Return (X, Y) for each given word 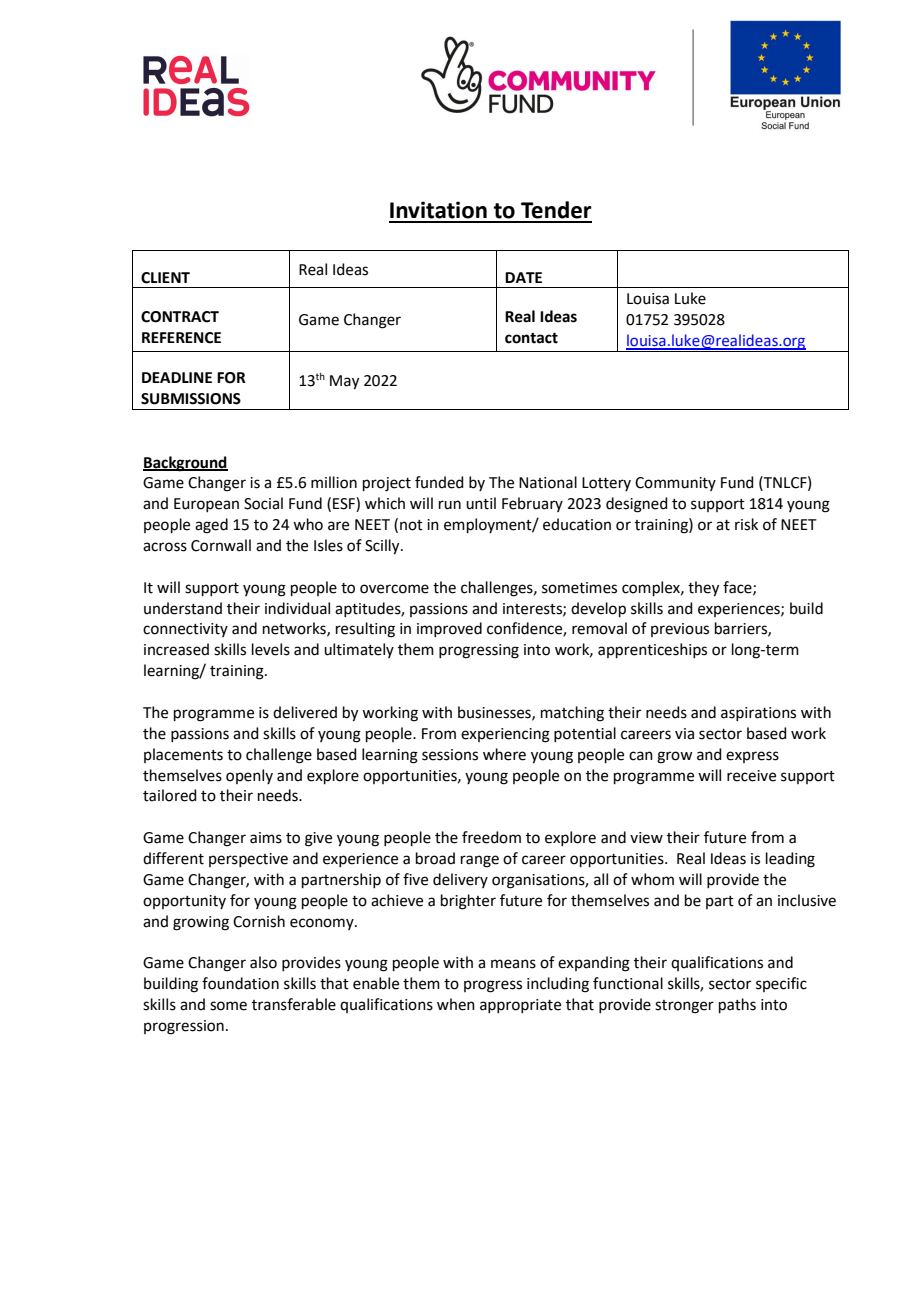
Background (185, 464)
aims (266, 838)
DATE (523, 277)
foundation (240, 983)
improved (449, 629)
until (481, 503)
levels (271, 649)
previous (680, 630)
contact (531, 338)
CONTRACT (180, 317)
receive (751, 776)
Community (675, 484)
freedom (491, 837)
